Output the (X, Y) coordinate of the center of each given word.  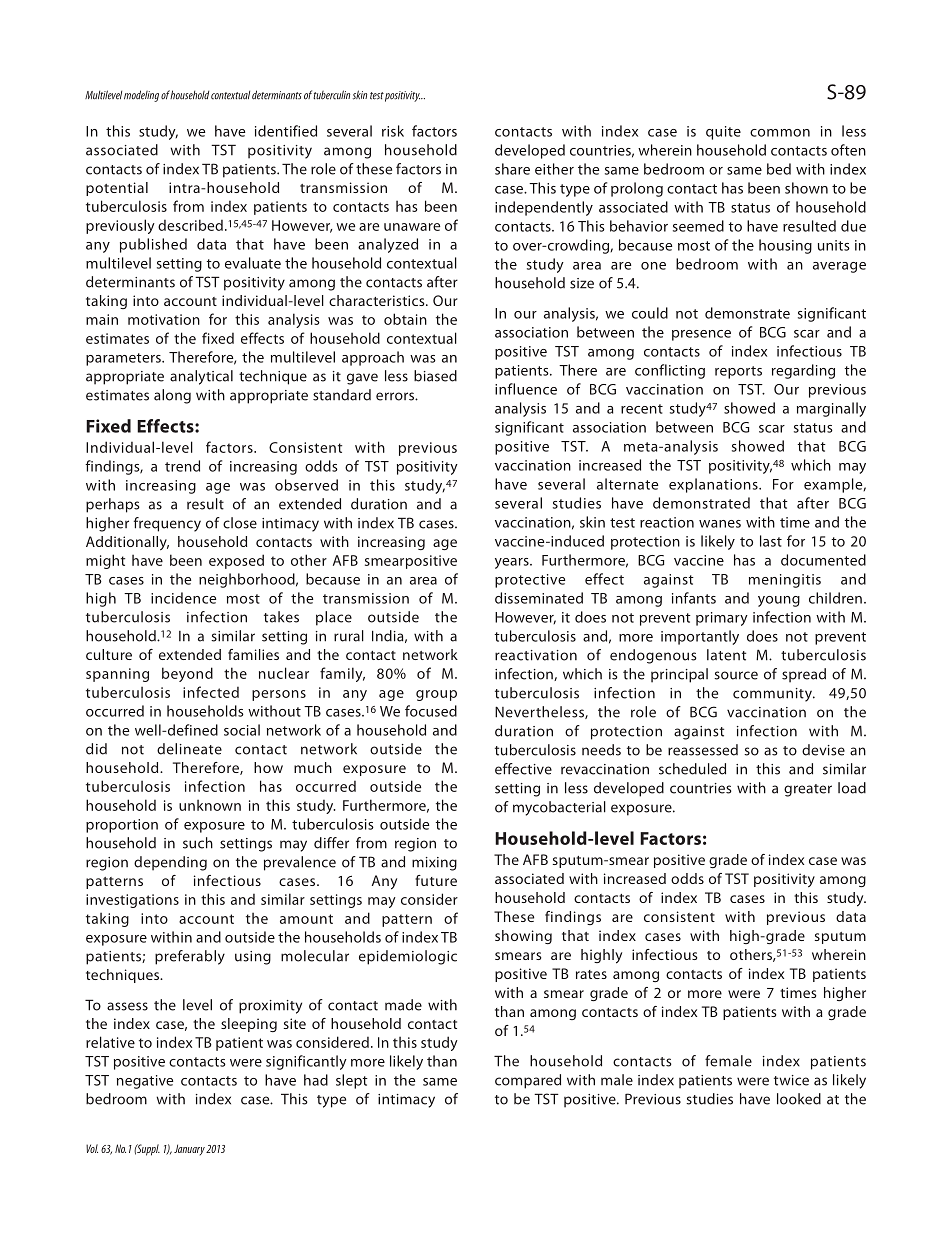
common (780, 133)
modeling (141, 96)
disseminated (539, 598)
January (189, 1149)
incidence (183, 598)
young (779, 601)
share (512, 169)
